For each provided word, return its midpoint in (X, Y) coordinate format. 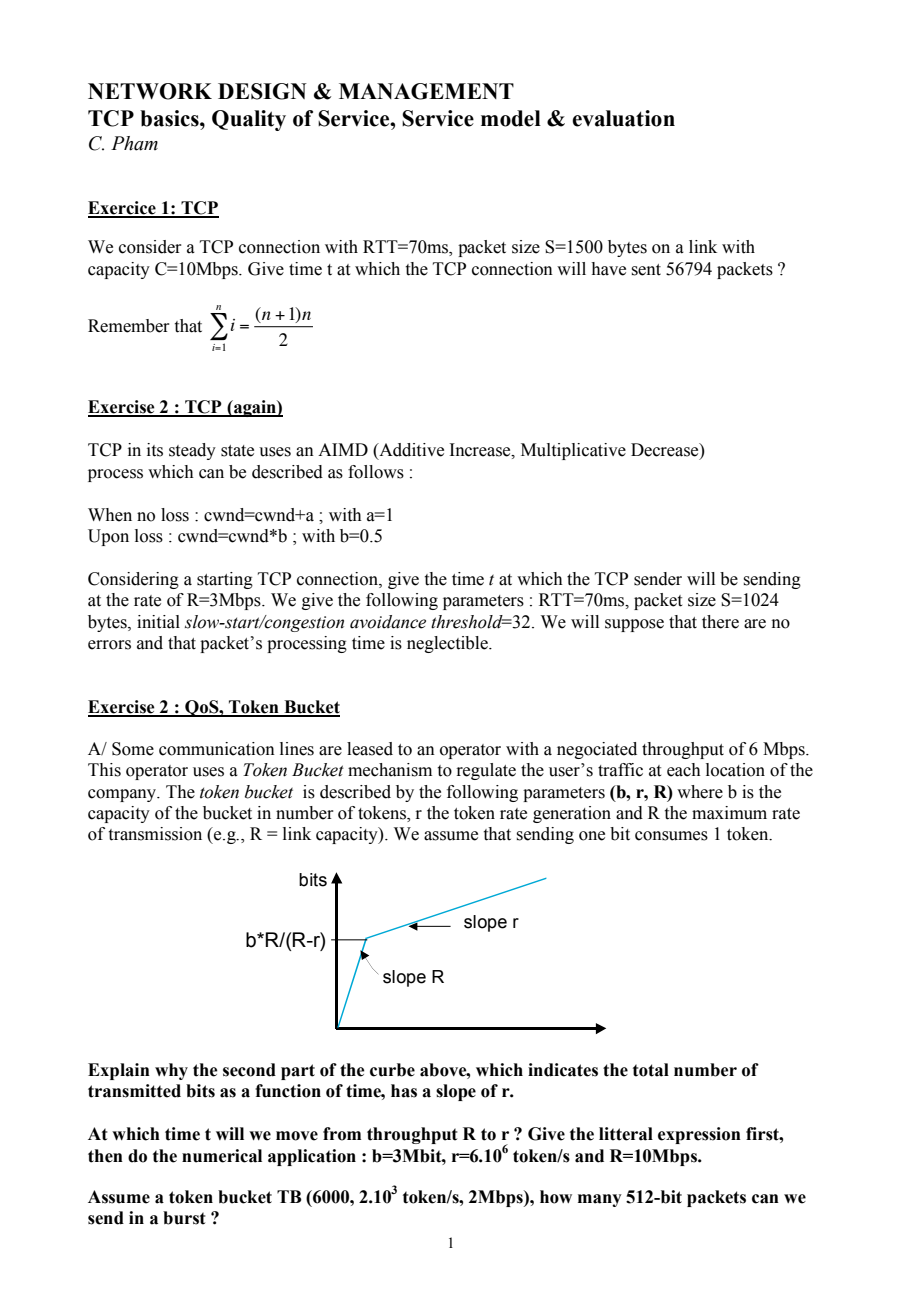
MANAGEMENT (426, 91)
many (600, 1200)
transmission (155, 834)
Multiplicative (573, 451)
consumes (671, 836)
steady (192, 451)
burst (184, 1218)
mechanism (390, 770)
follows (376, 472)
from (342, 1134)
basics (170, 118)
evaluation (623, 118)
